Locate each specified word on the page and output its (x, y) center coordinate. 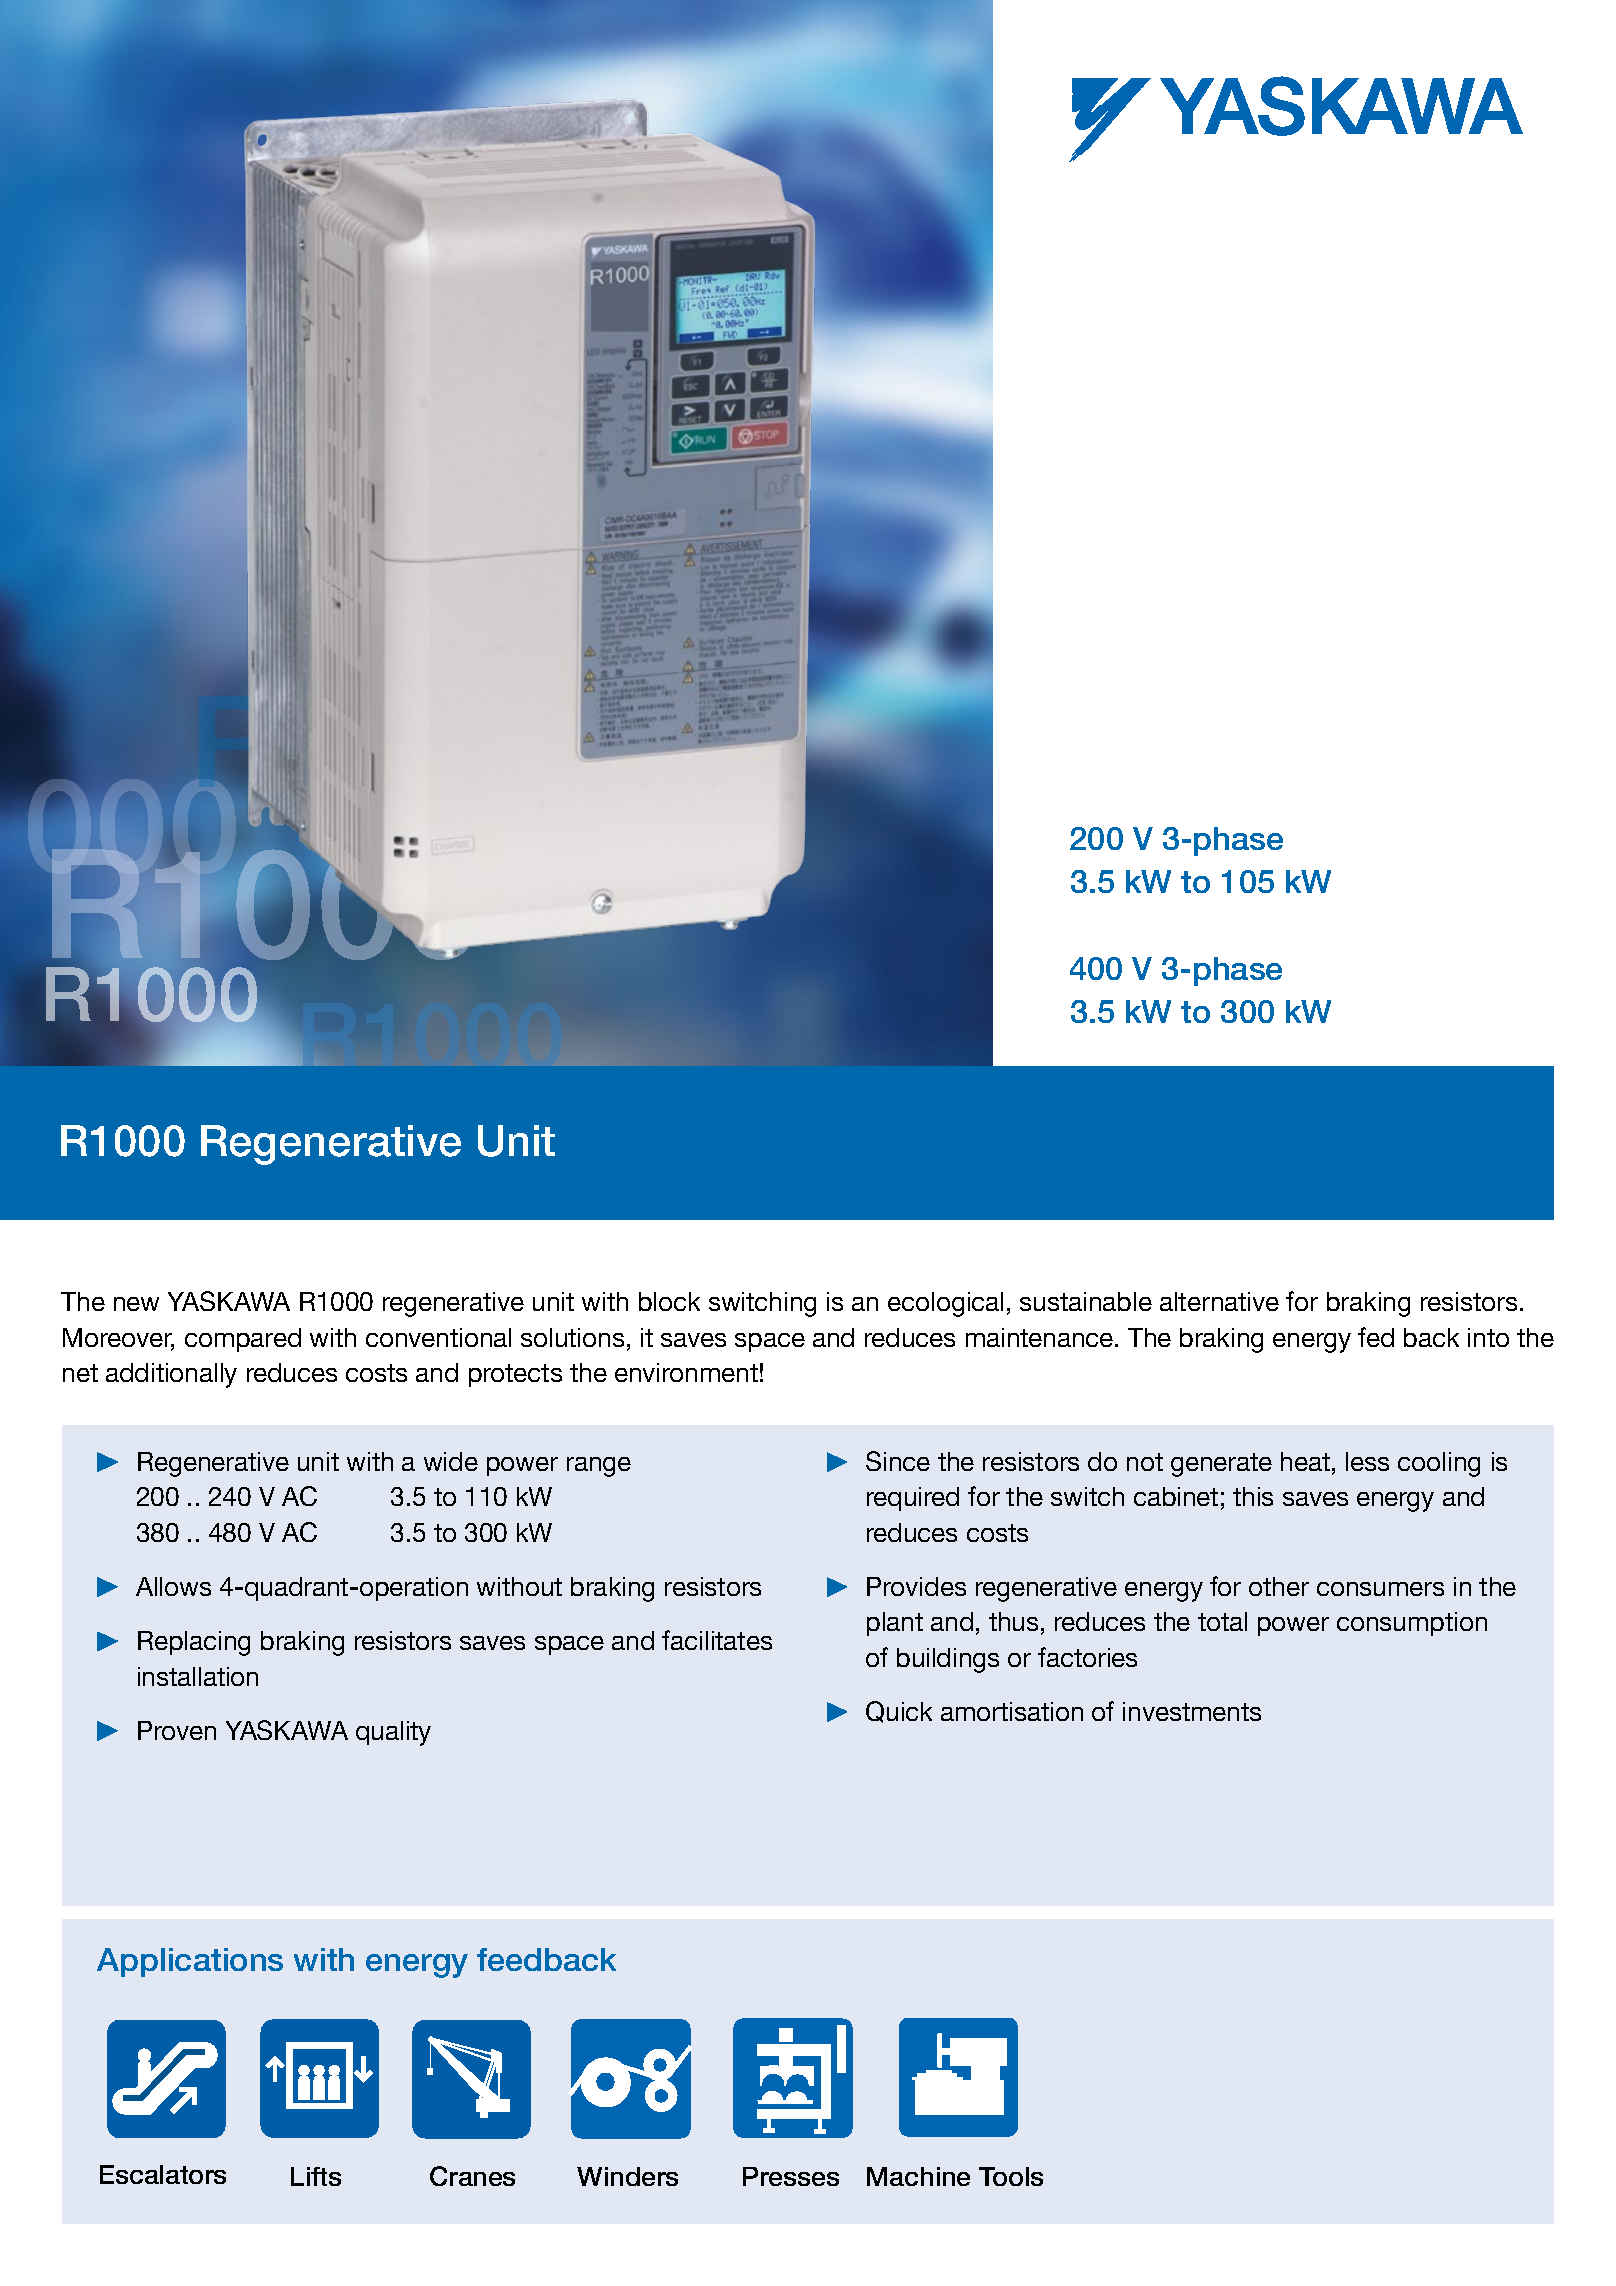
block (669, 1301)
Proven (177, 1730)
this (1253, 1496)
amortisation (1012, 1711)
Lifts (316, 2176)
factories (1087, 1657)
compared (243, 1340)
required (913, 1499)
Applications (190, 1962)
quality (393, 1733)
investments (1192, 1711)
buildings (948, 1660)
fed (1376, 1337)
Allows (173, 1586)
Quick (899, 1712)
